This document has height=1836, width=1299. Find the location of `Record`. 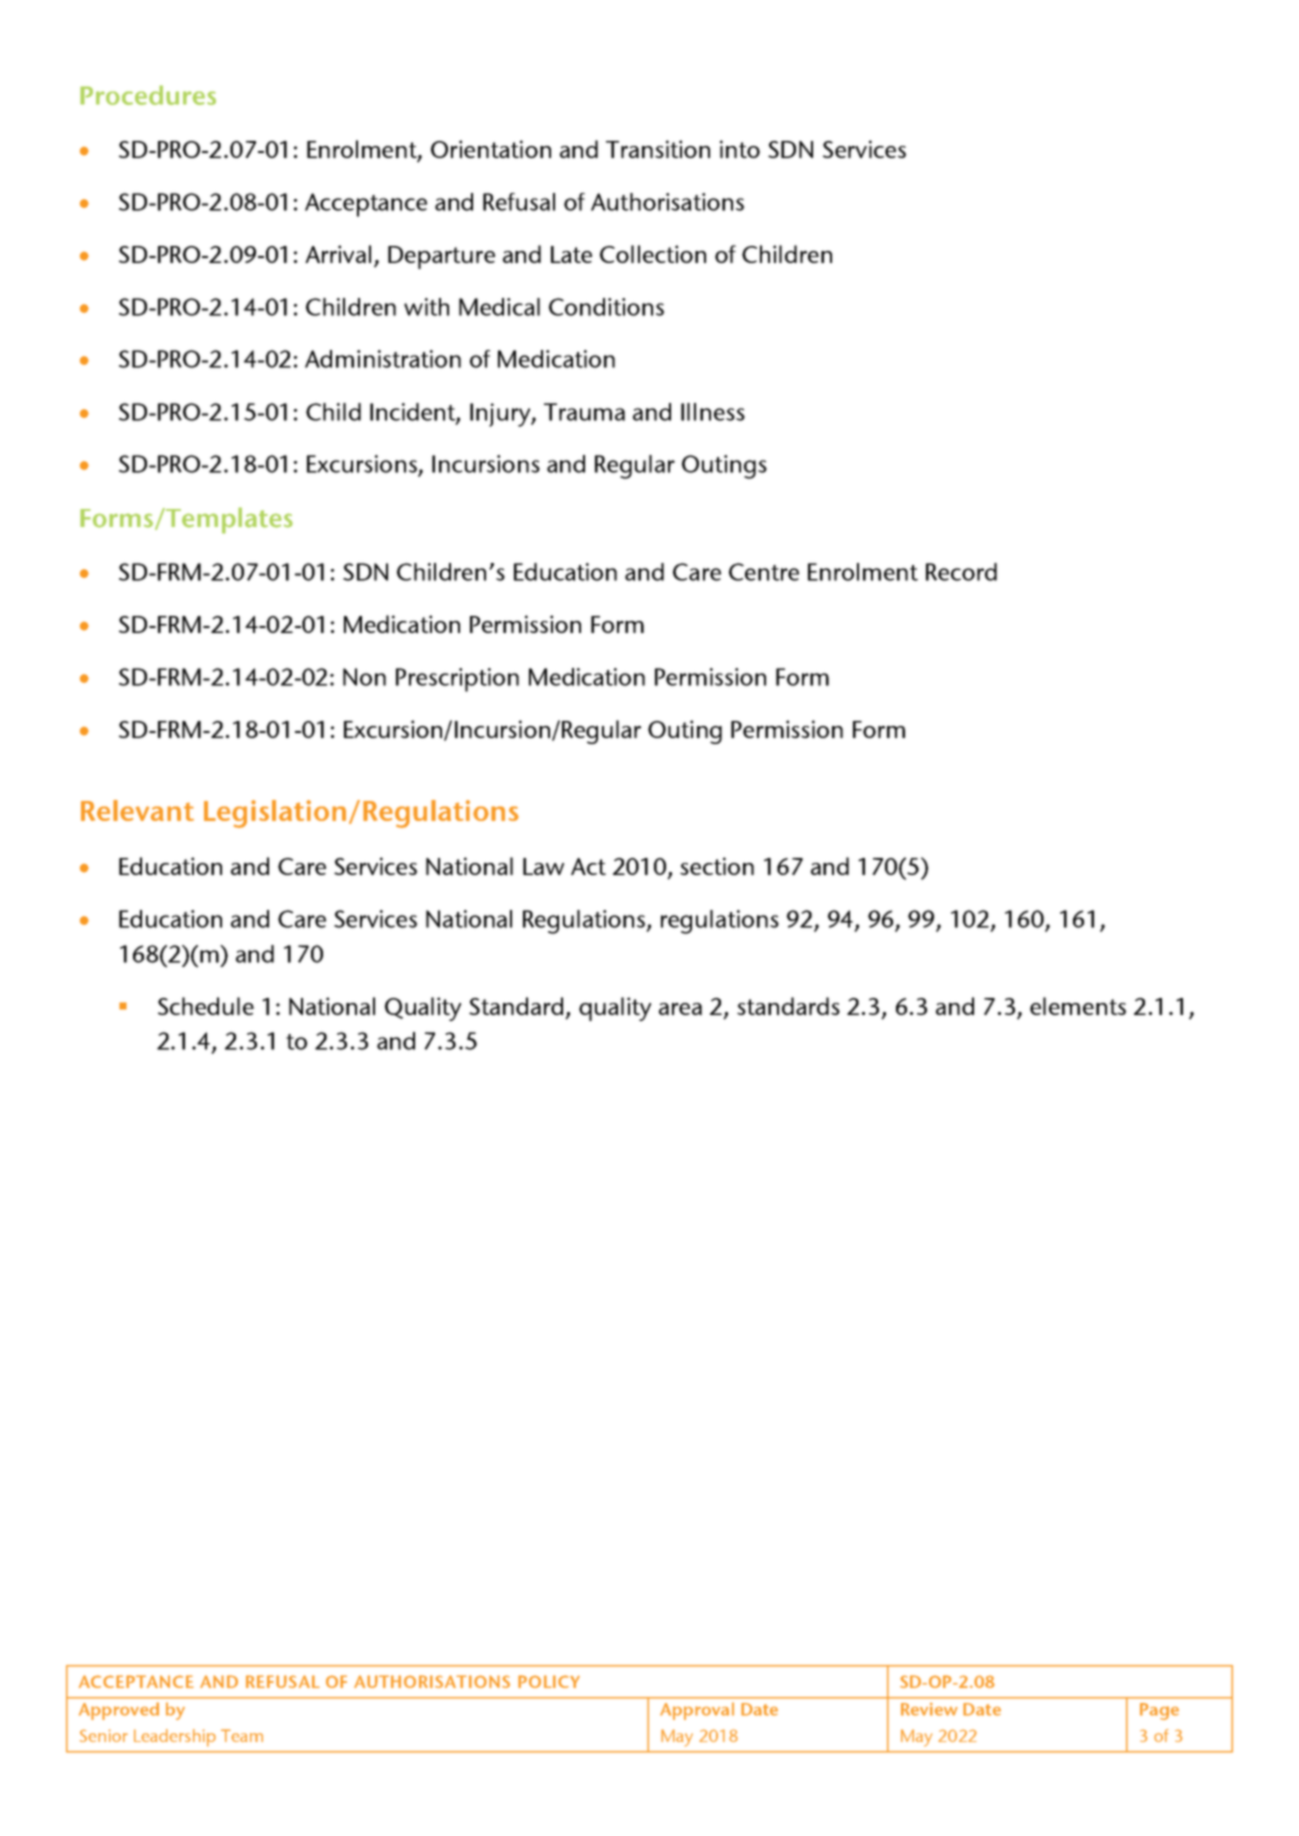

Record is located at coordinates (961, 572).
